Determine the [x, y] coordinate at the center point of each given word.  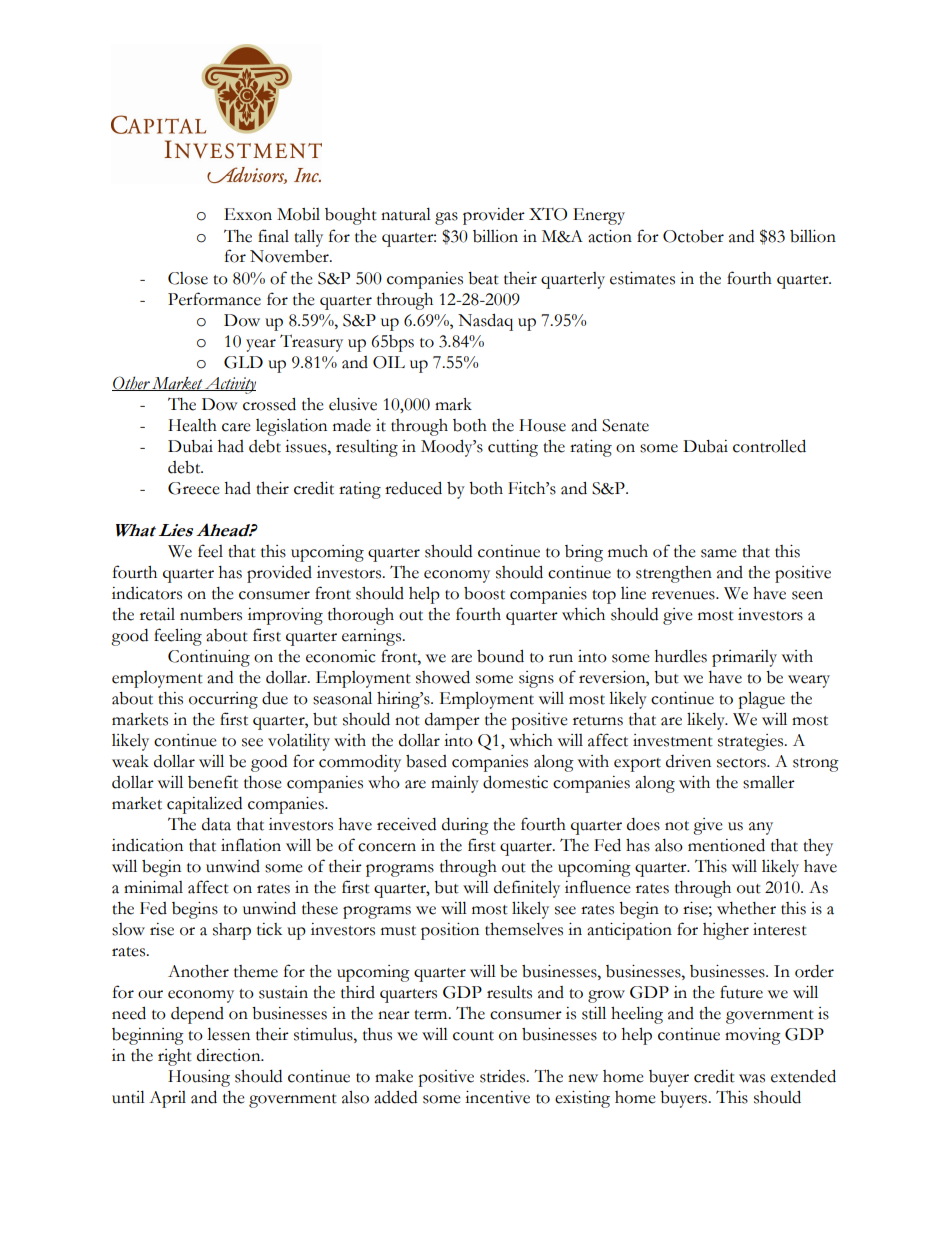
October [693, 236]
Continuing [209, 658]
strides [504, 1076]
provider [494, 216]
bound [500, 656]
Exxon [248, 214]
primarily [744, 658]
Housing [199, 1078]
